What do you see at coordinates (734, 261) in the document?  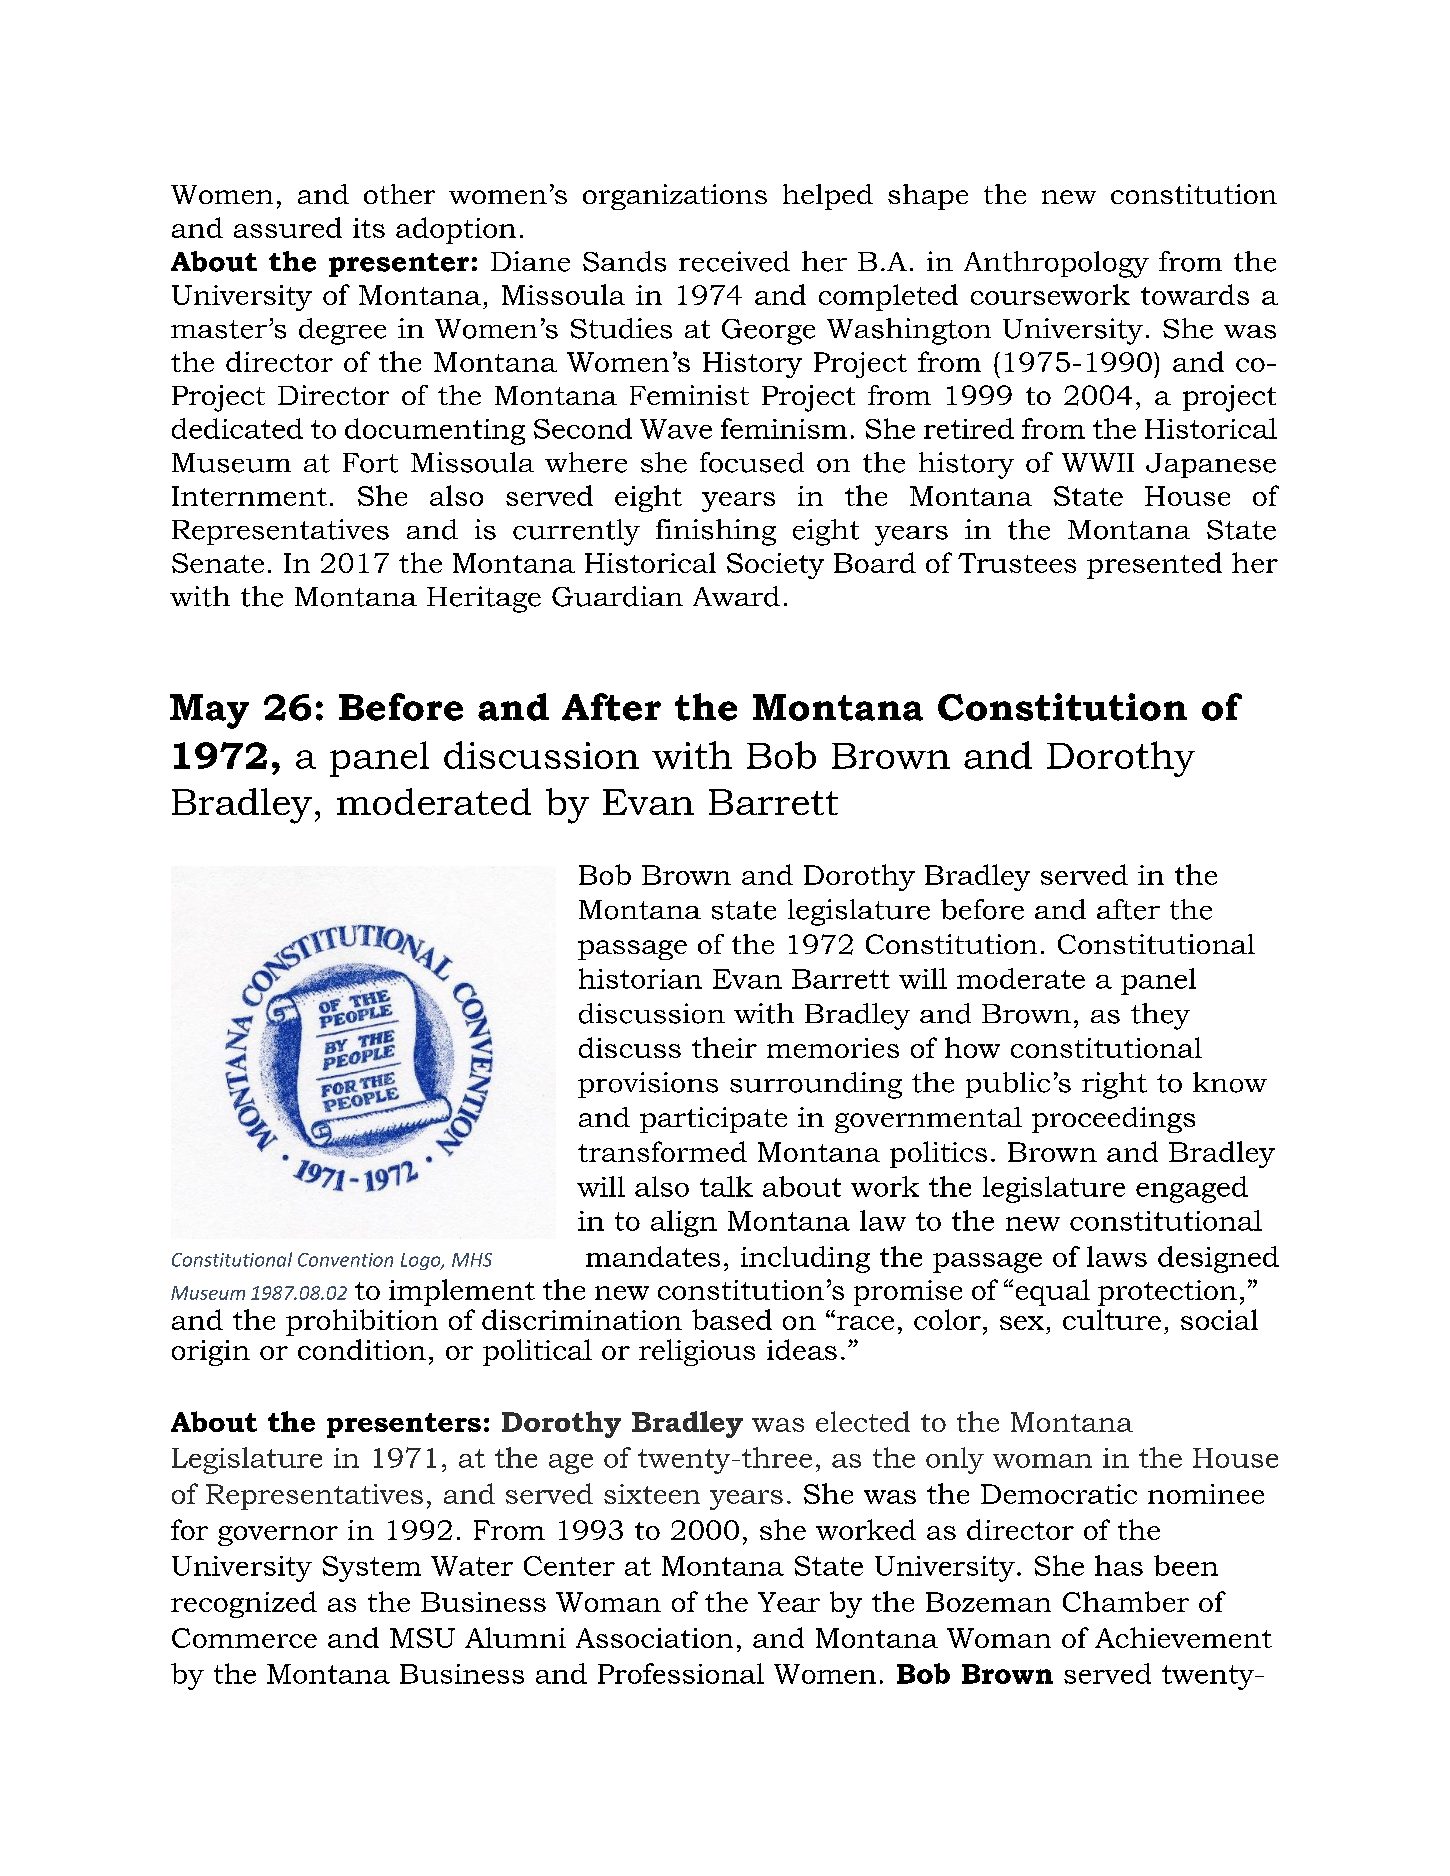 I see `received` at bounding box center [734, 261].
